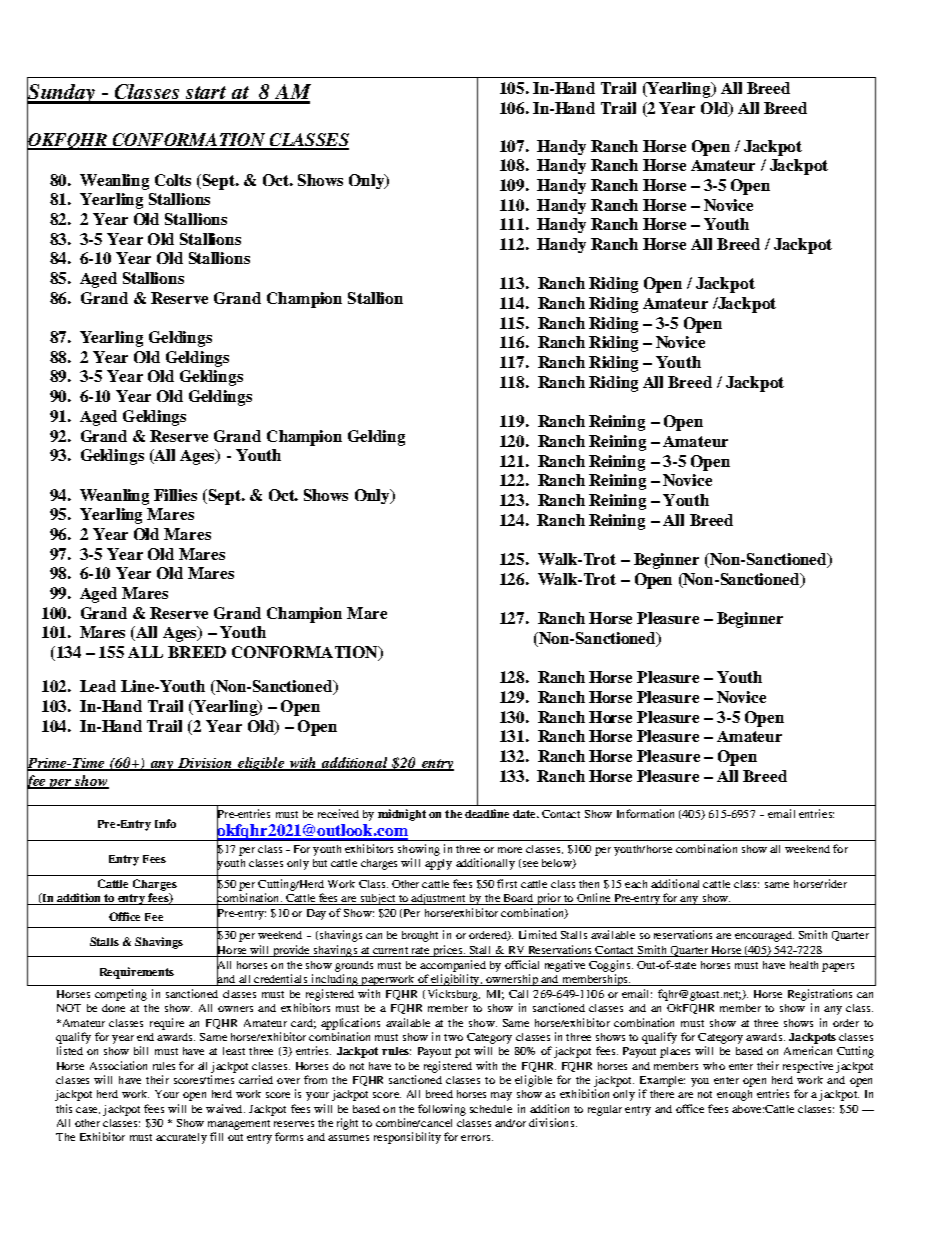 The height and width of the screenshot is (1233, 952). Describe the element at coordinates (402, 815) in the screenshot. I see `midnight` at that location.
